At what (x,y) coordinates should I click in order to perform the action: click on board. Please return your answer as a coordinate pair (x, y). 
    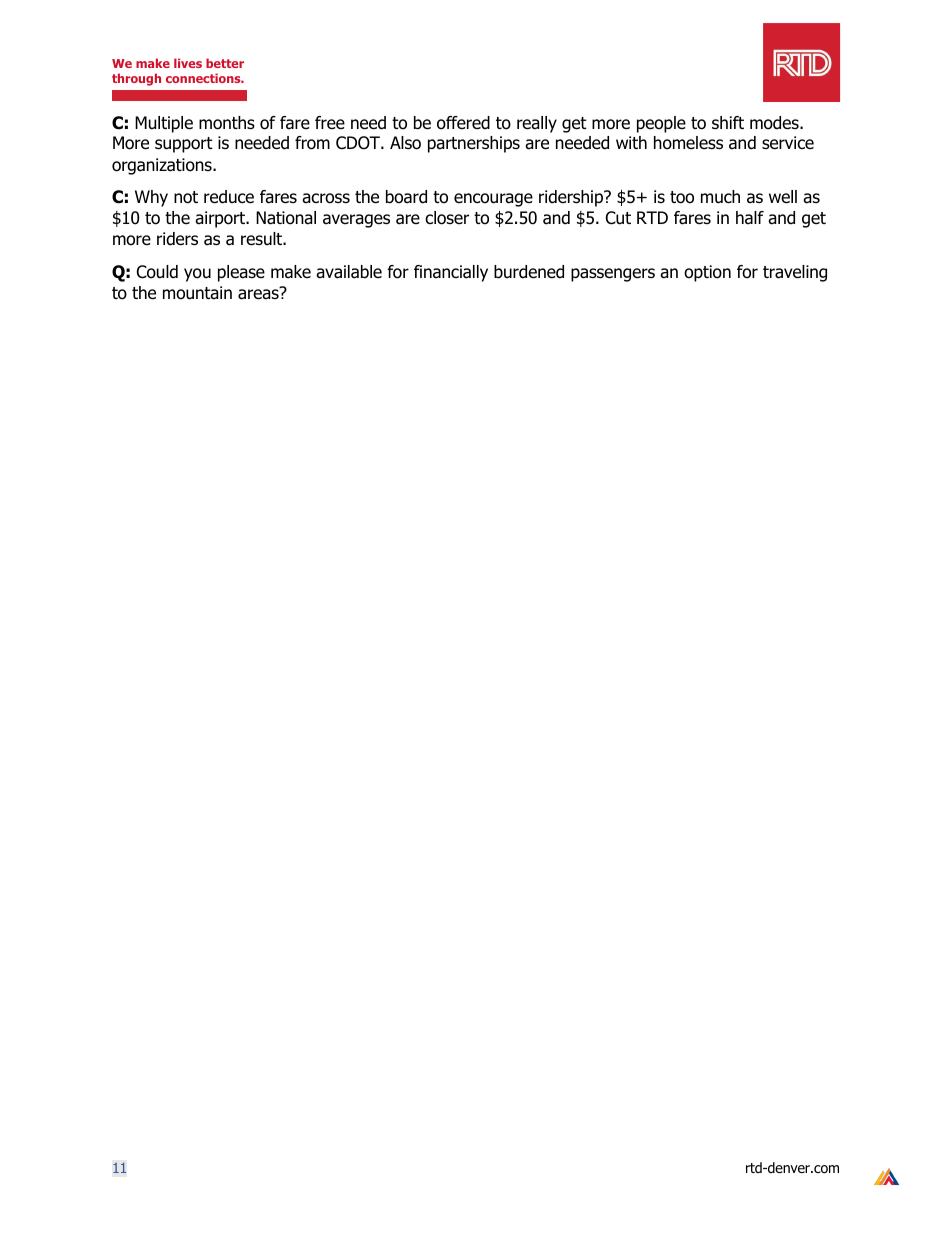
    Looking at the image, I should click on (406, 197).
